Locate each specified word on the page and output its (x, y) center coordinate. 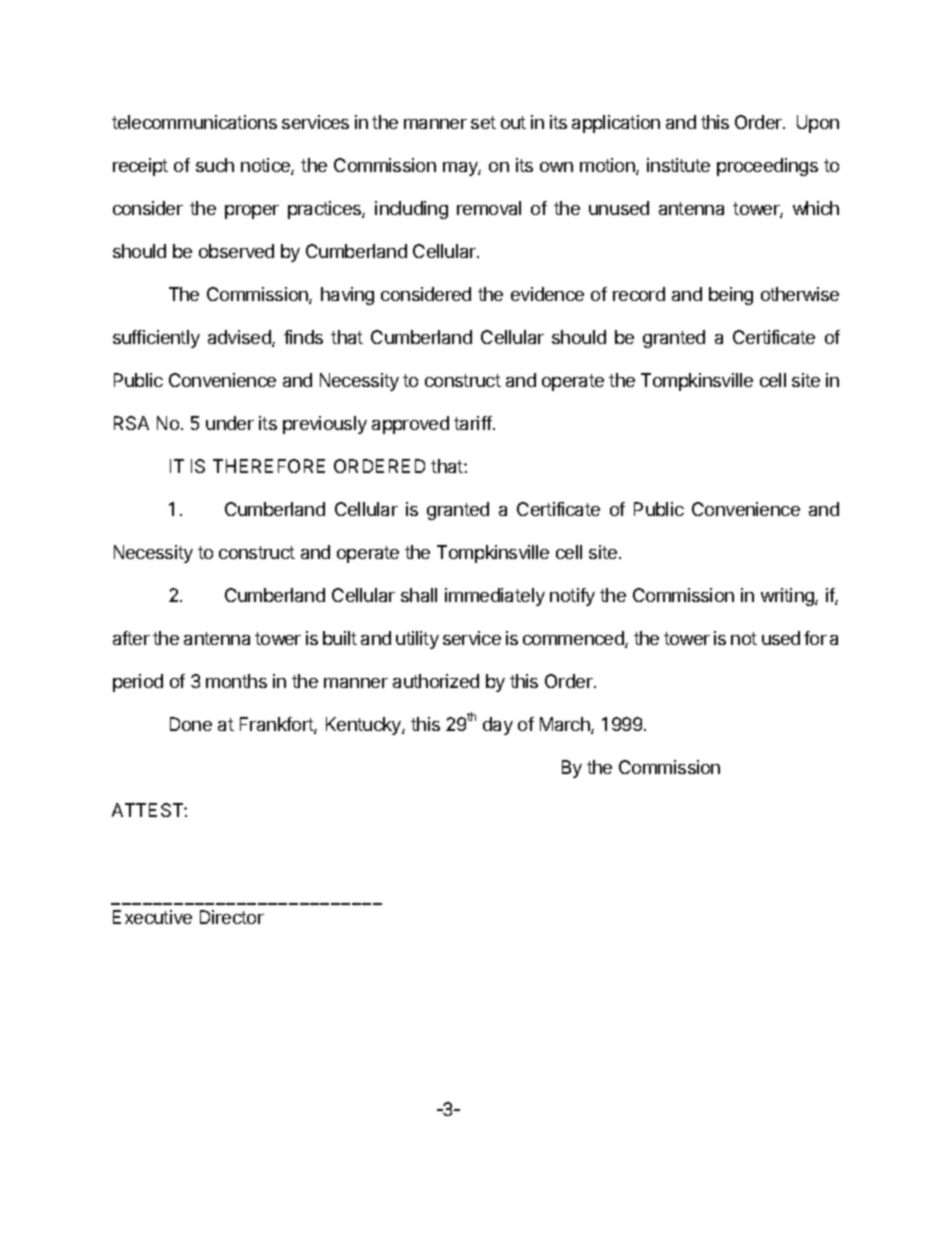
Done (191, 724)
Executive (152, 917)
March (566, 725)
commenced (574, 639)
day (498, 726)
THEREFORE (269, 466)
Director (232, 917)
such (215, 165)
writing (788, 597)
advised (240, 338)
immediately (495, 597)
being (731, 296)
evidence (547, 294)
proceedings (767, 167)
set (483, 122)
